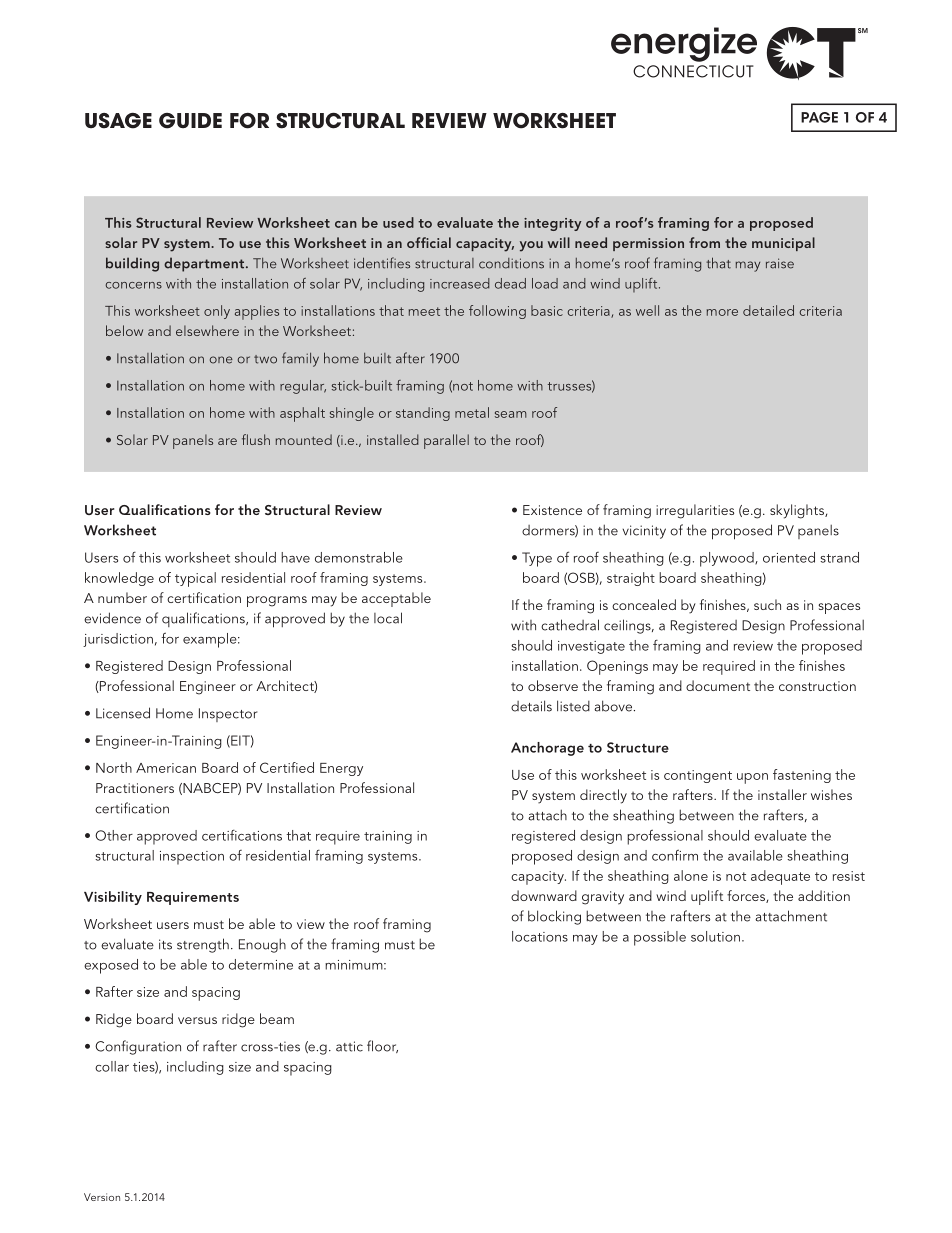 Image resolution: width=952 pixels, height=1233 pixels. Describe the element at coordinates (227, 441) in the document. I see `are` at that location.
